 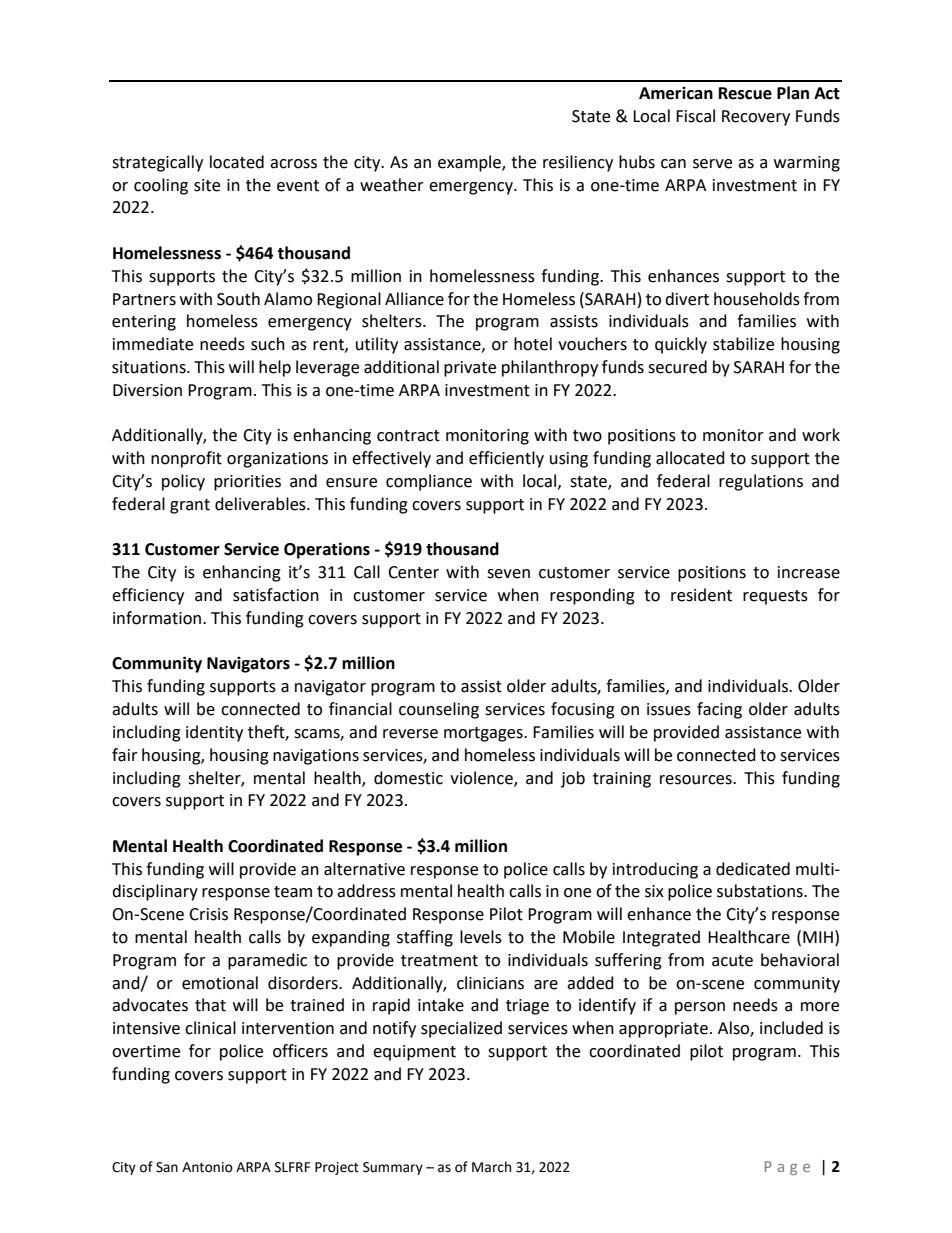 I want to click on seven, so click(x=508, y=574).
